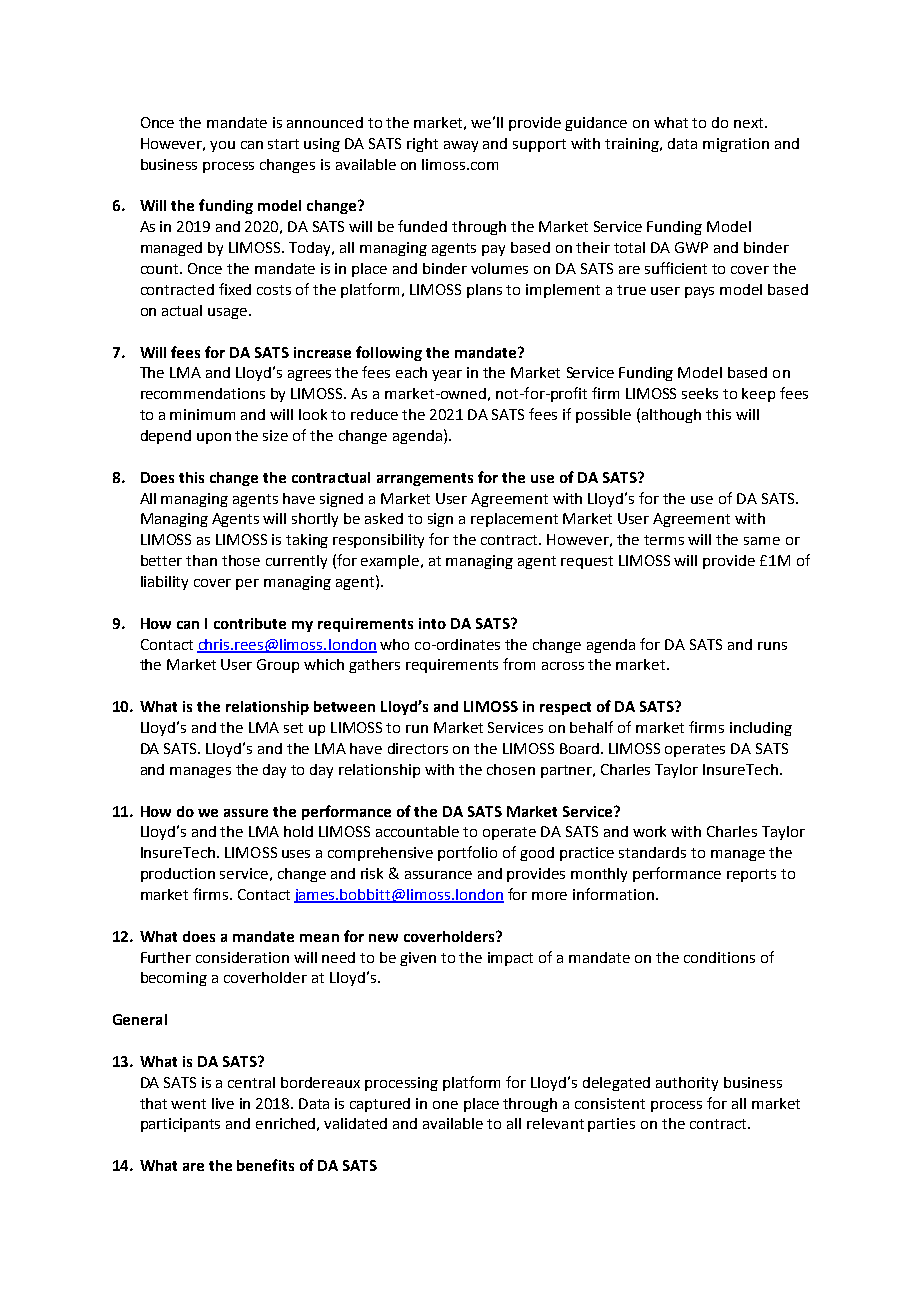 The height and width of the page is (1308, 924). Describe the element at coordinates (178, 875) in the page. I see `production` at that location.
